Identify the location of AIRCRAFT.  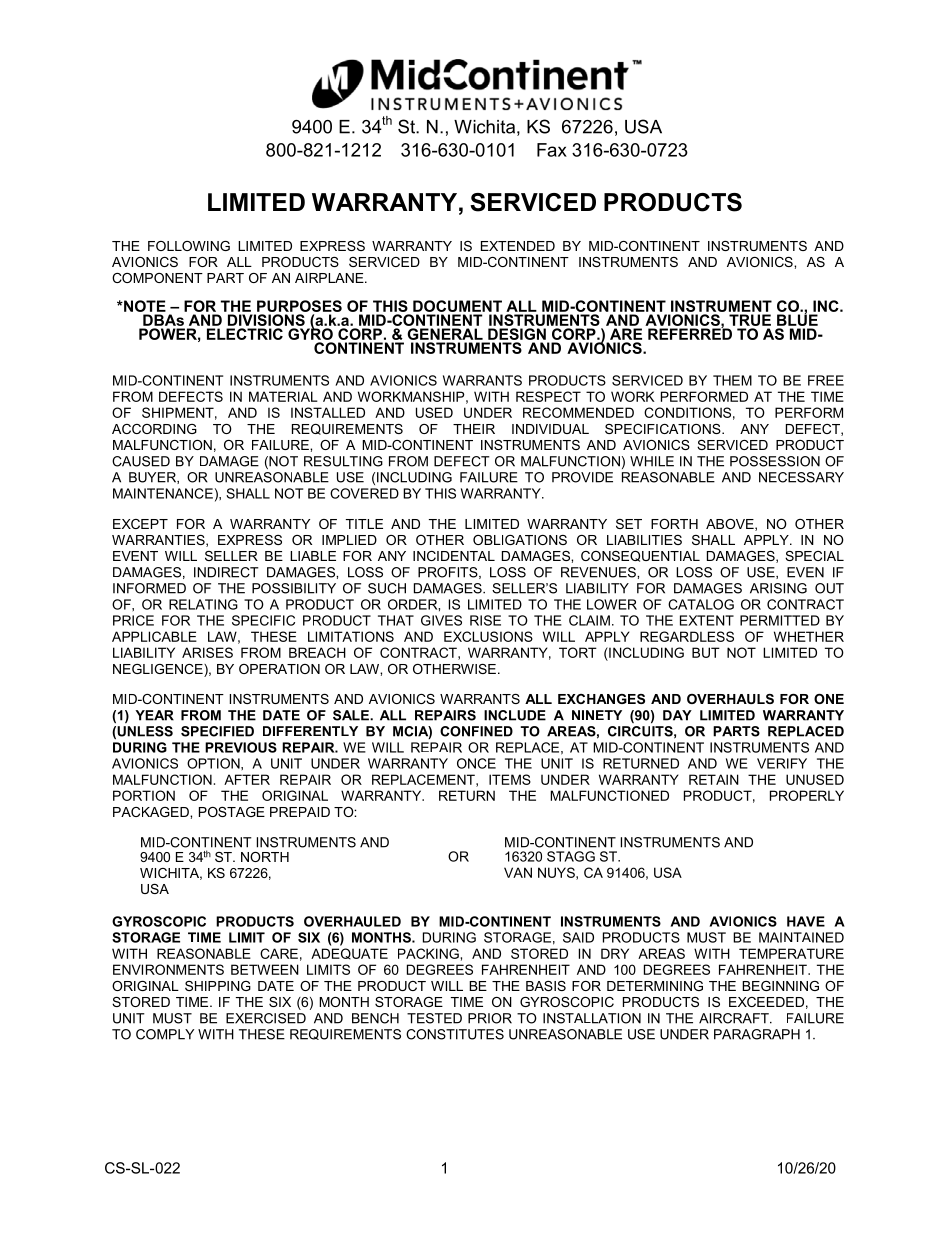
(735, 1018).
